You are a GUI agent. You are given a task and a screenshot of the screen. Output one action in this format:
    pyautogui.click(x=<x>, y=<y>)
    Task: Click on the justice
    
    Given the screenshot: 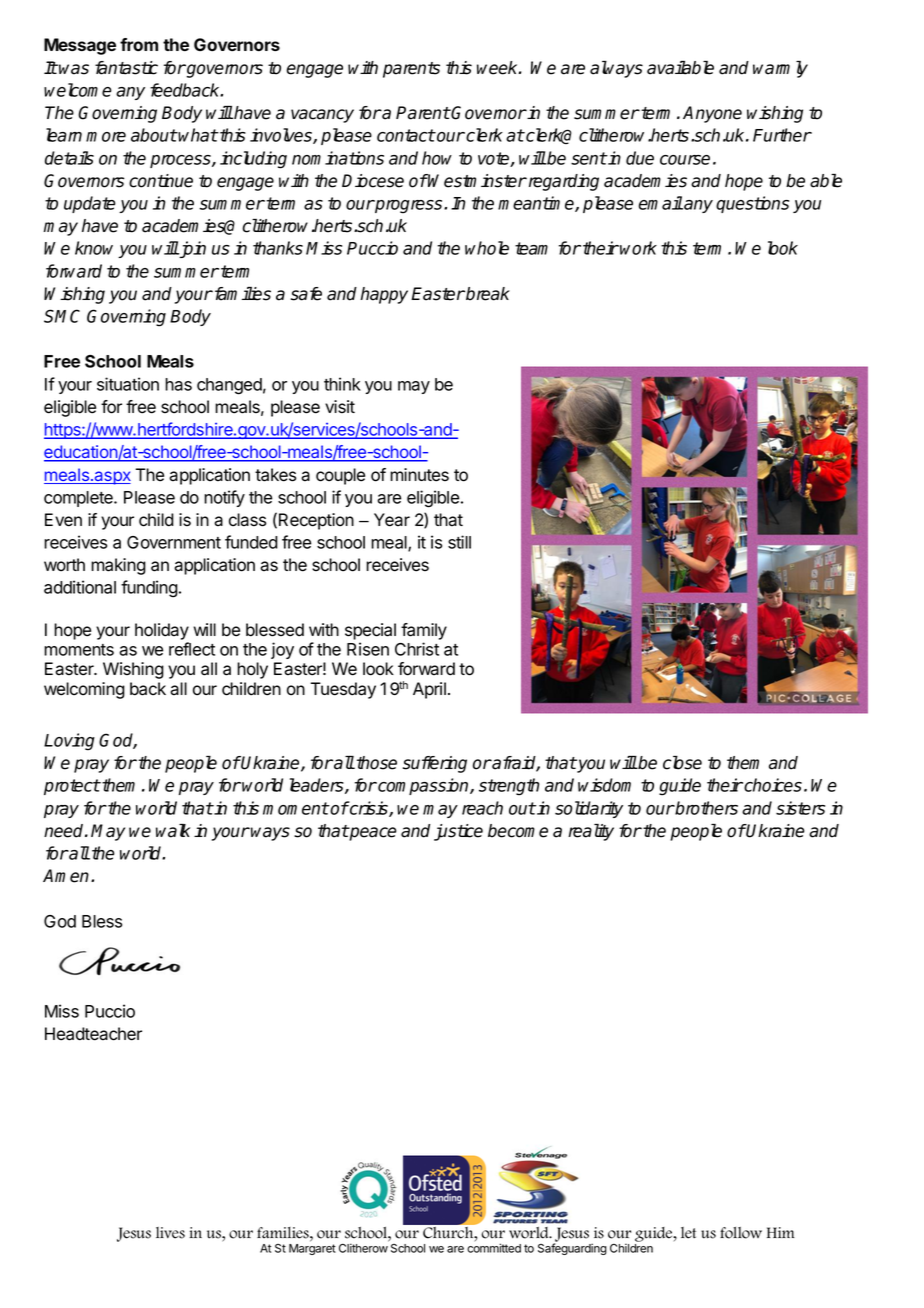 What is the action you would take?
    pyautogui.click(x=458, y=832)
